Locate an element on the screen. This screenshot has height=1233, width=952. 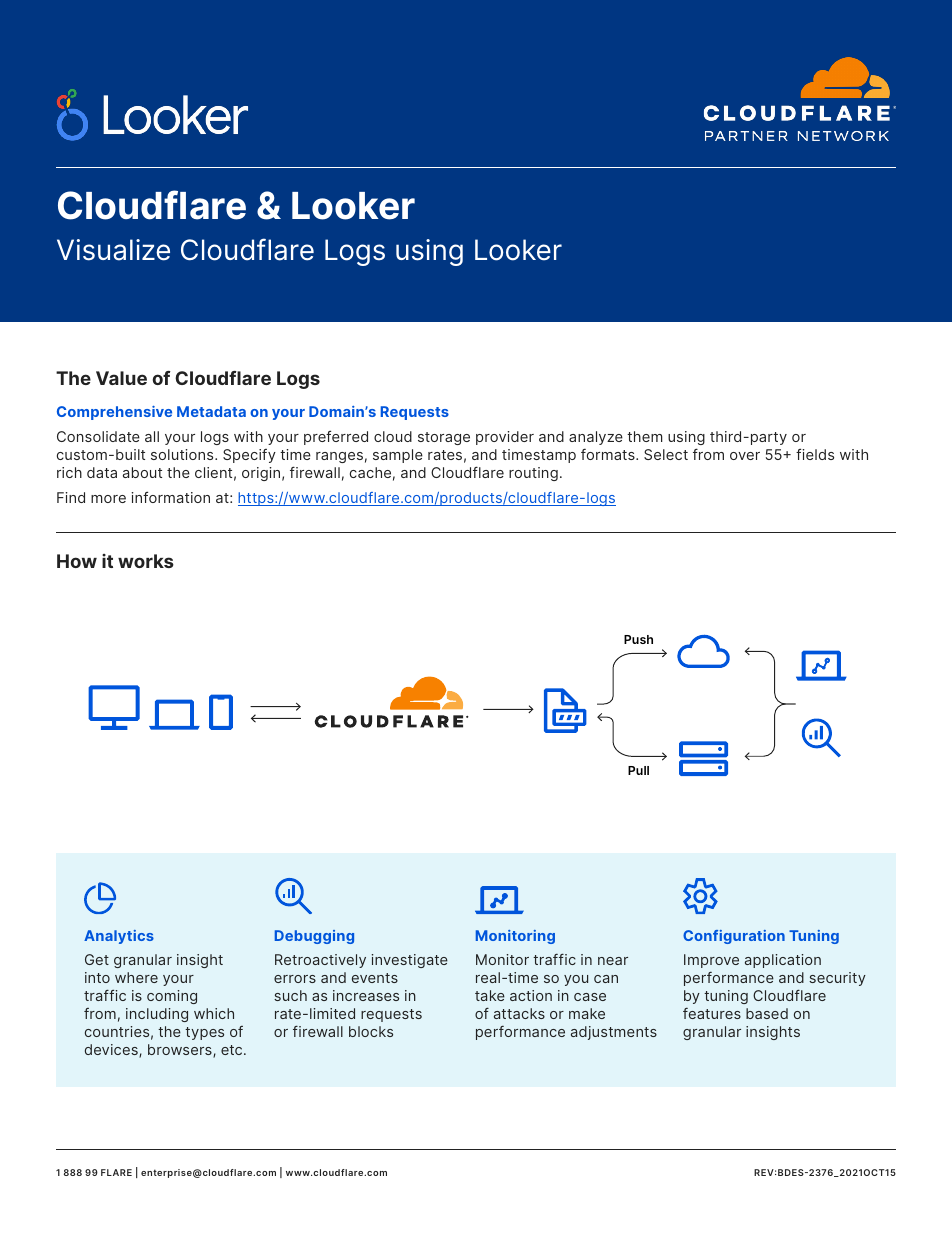
Visualize is located at coordinates (113, 250).
